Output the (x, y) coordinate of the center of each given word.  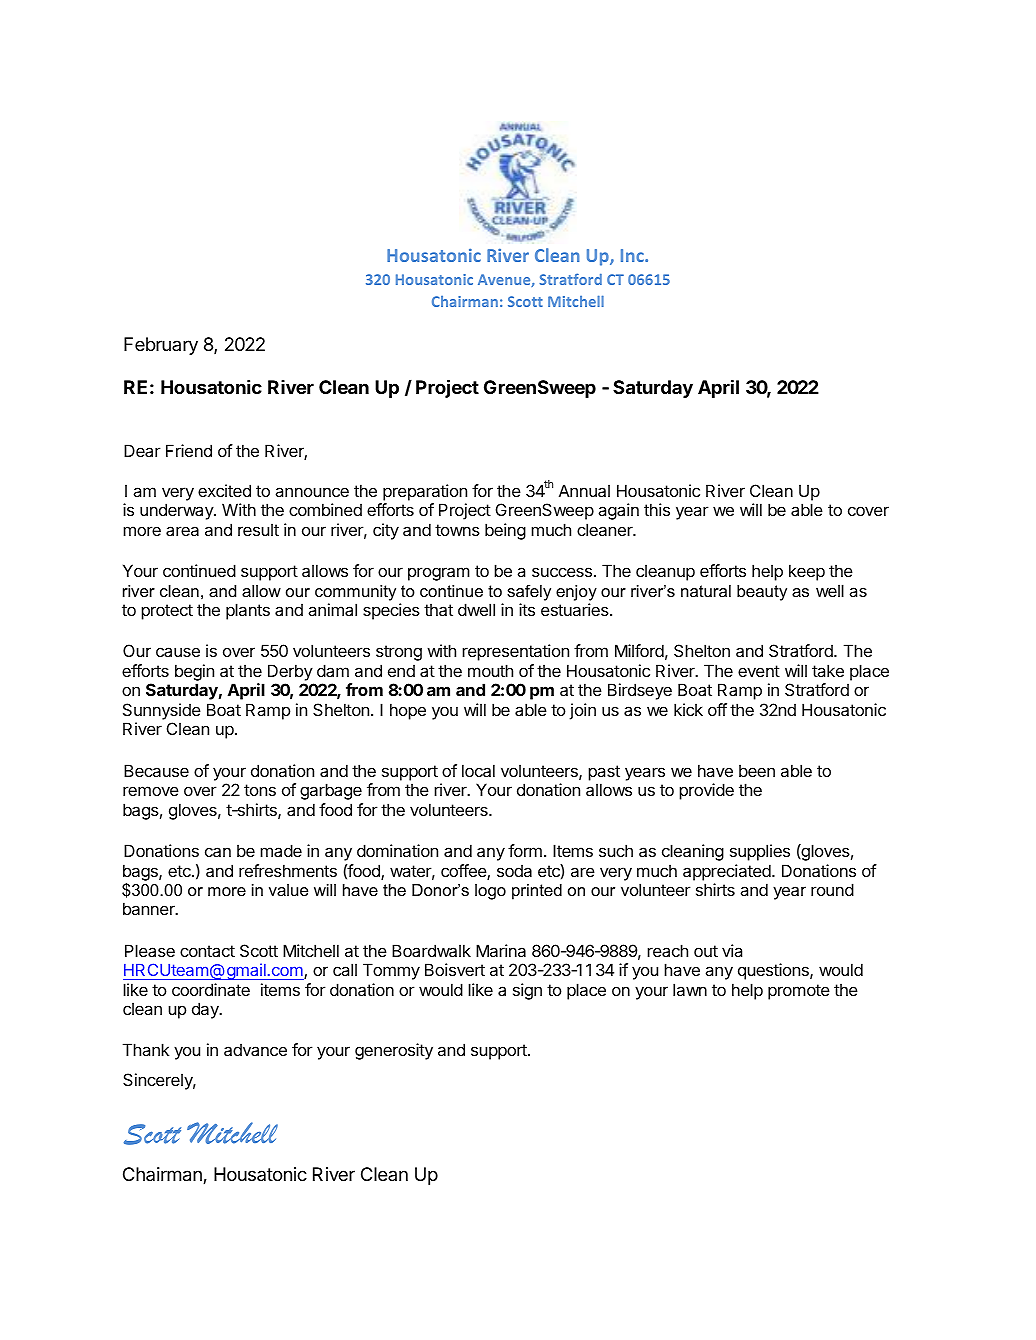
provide (706, 791)
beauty (762, 593)
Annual (584, 490)
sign (527, 991)
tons (260, 790)
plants (248, 611)
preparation (425, 492)
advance (255, 1049)
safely (529, 592)
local (478, 770)
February (161, 346)
